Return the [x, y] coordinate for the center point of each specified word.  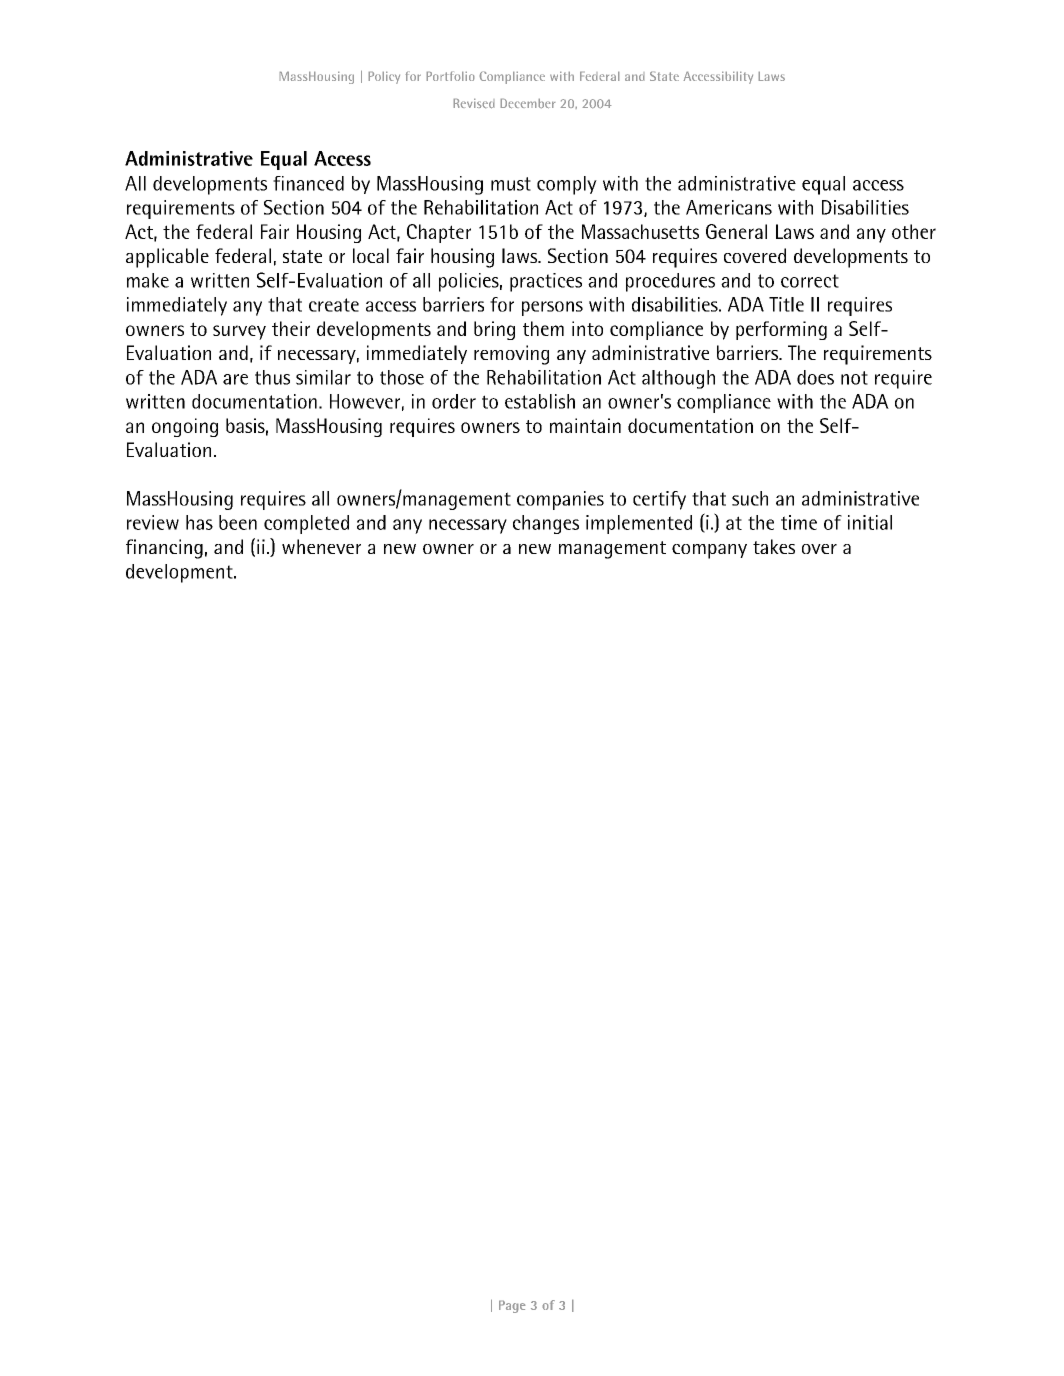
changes [546, 524]
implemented [639, 524]
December [528, 103]
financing [164, 549]
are [235, 379]
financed [308, 183]
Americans [729, 207]
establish [540, 401]
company [709, 551]
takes [774, 546]
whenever [321, 546]
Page [512, 1306]
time [799, 522]
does [815, 377]
